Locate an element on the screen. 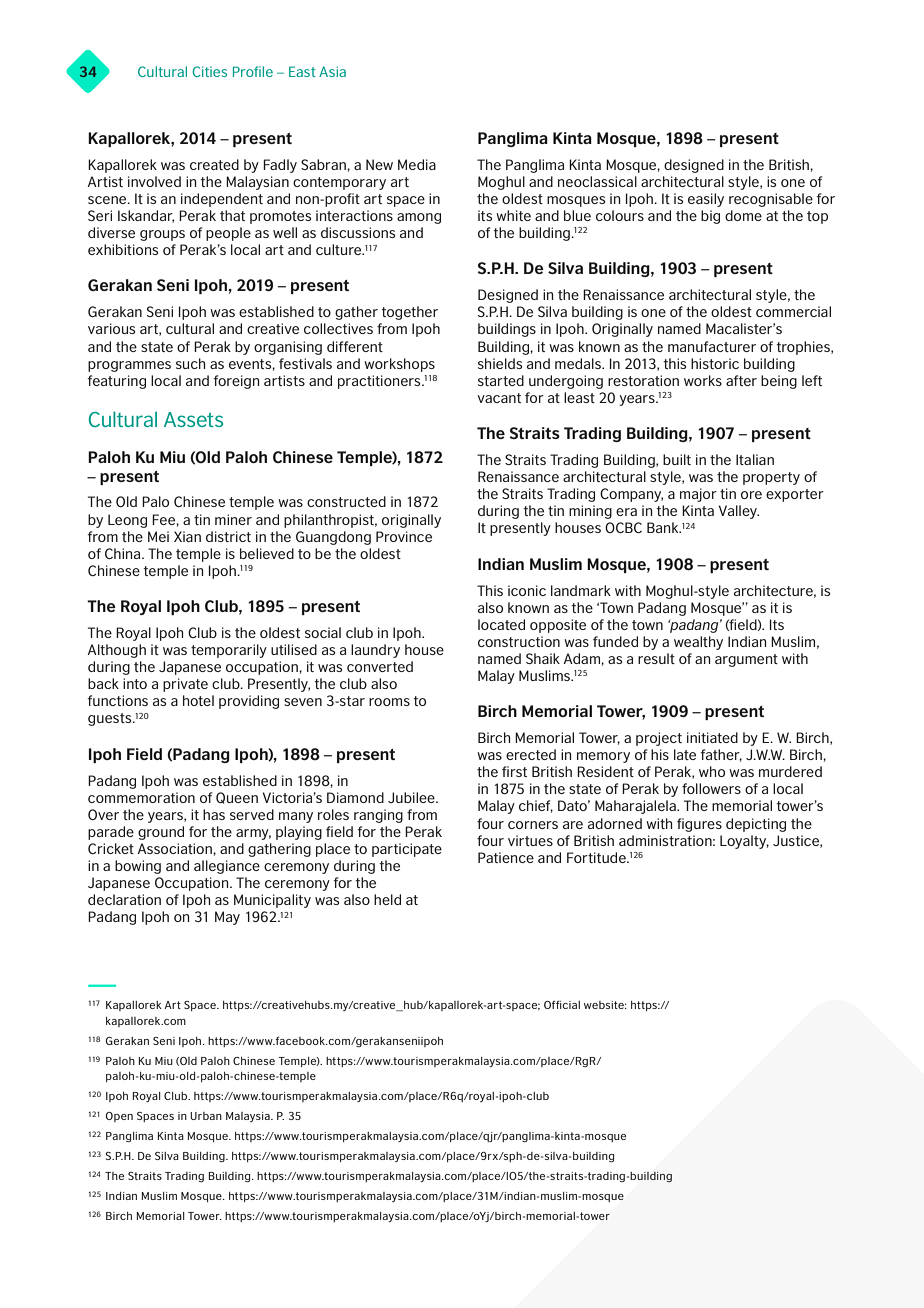 The image size is (924, 1308). Xian is located at coordinates (187, 536).
